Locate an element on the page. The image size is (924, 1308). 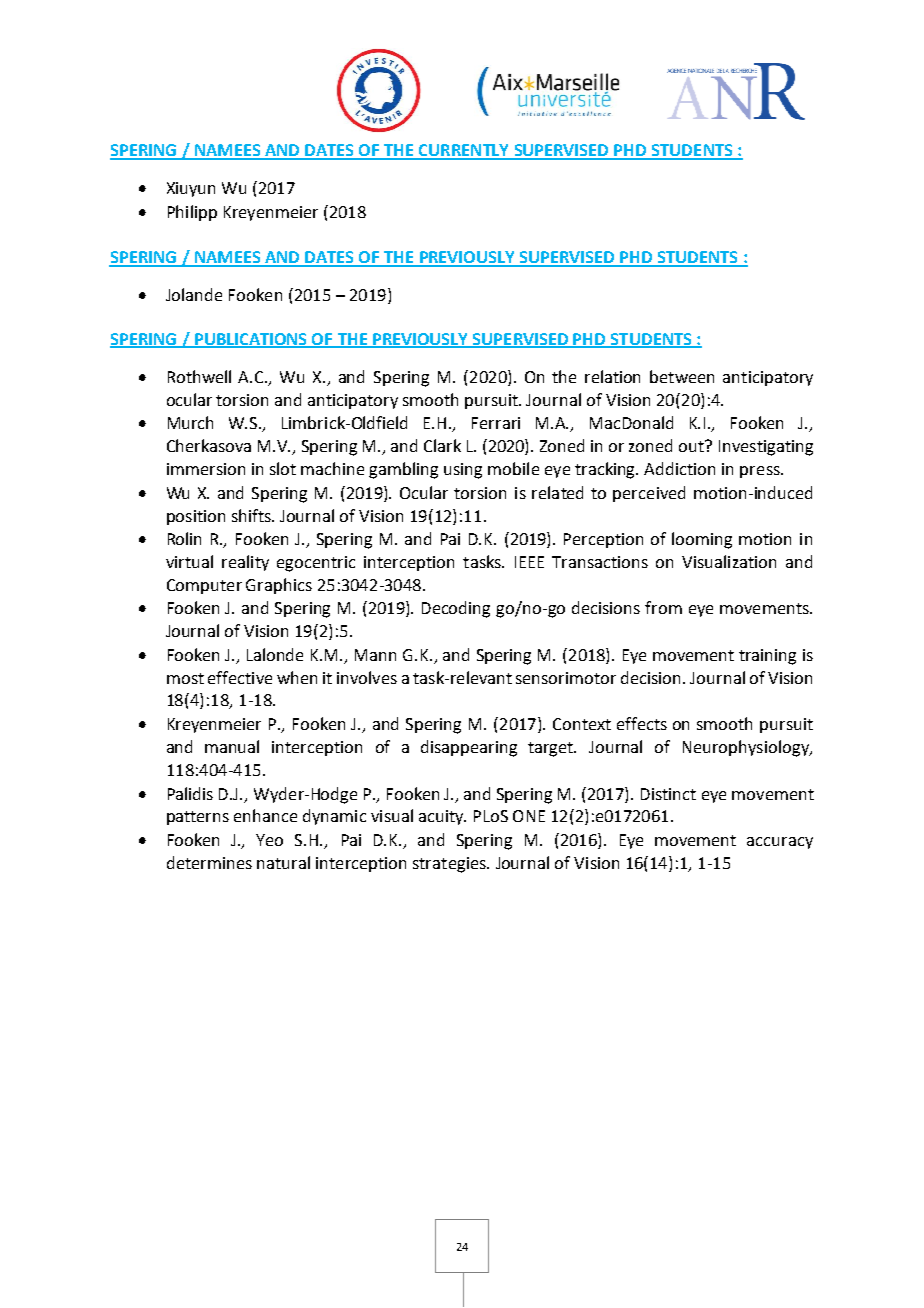
shifts is located at coordinates (253, 515).
